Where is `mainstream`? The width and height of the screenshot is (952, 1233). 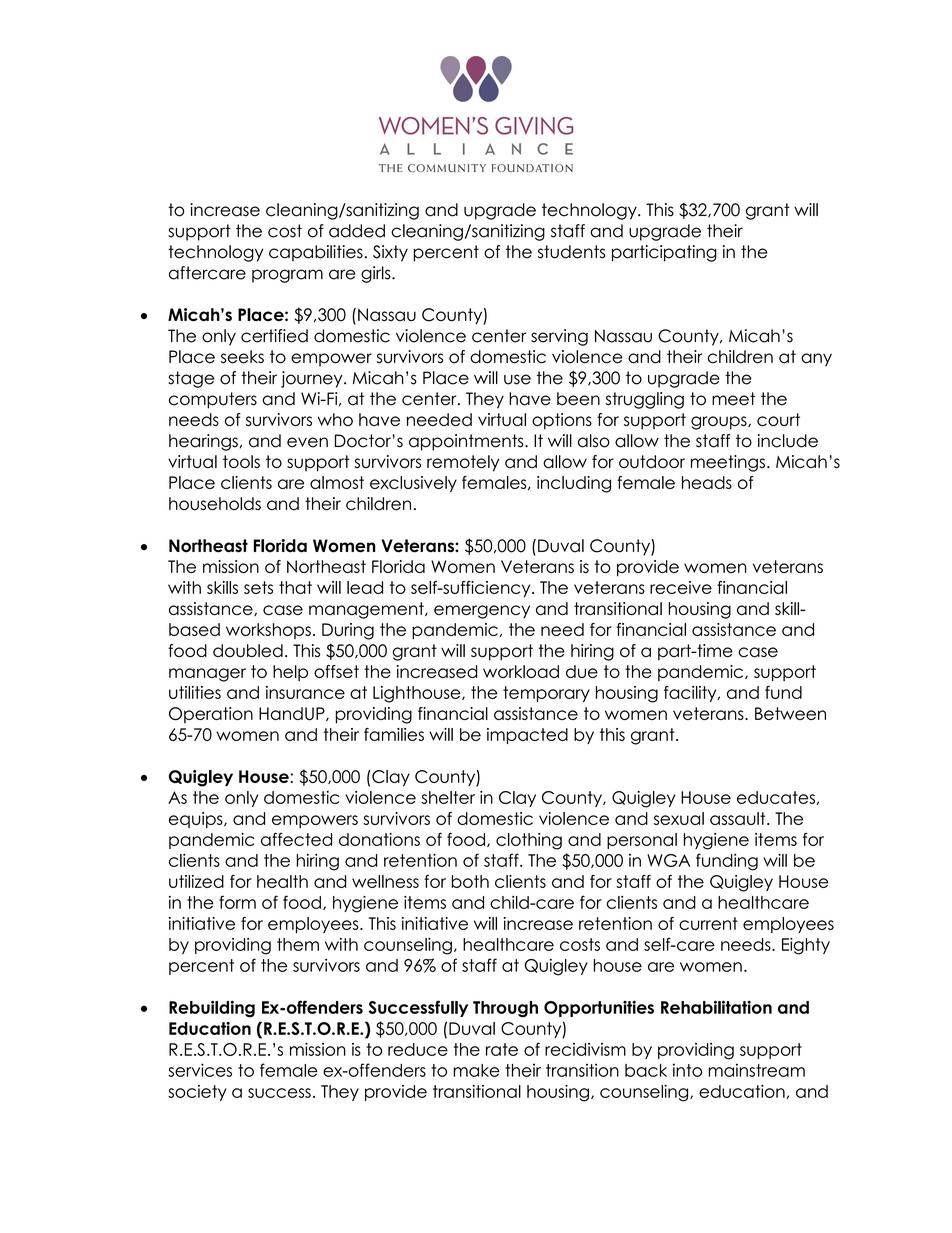 mainstream is located at coordinates (756, 1070).
